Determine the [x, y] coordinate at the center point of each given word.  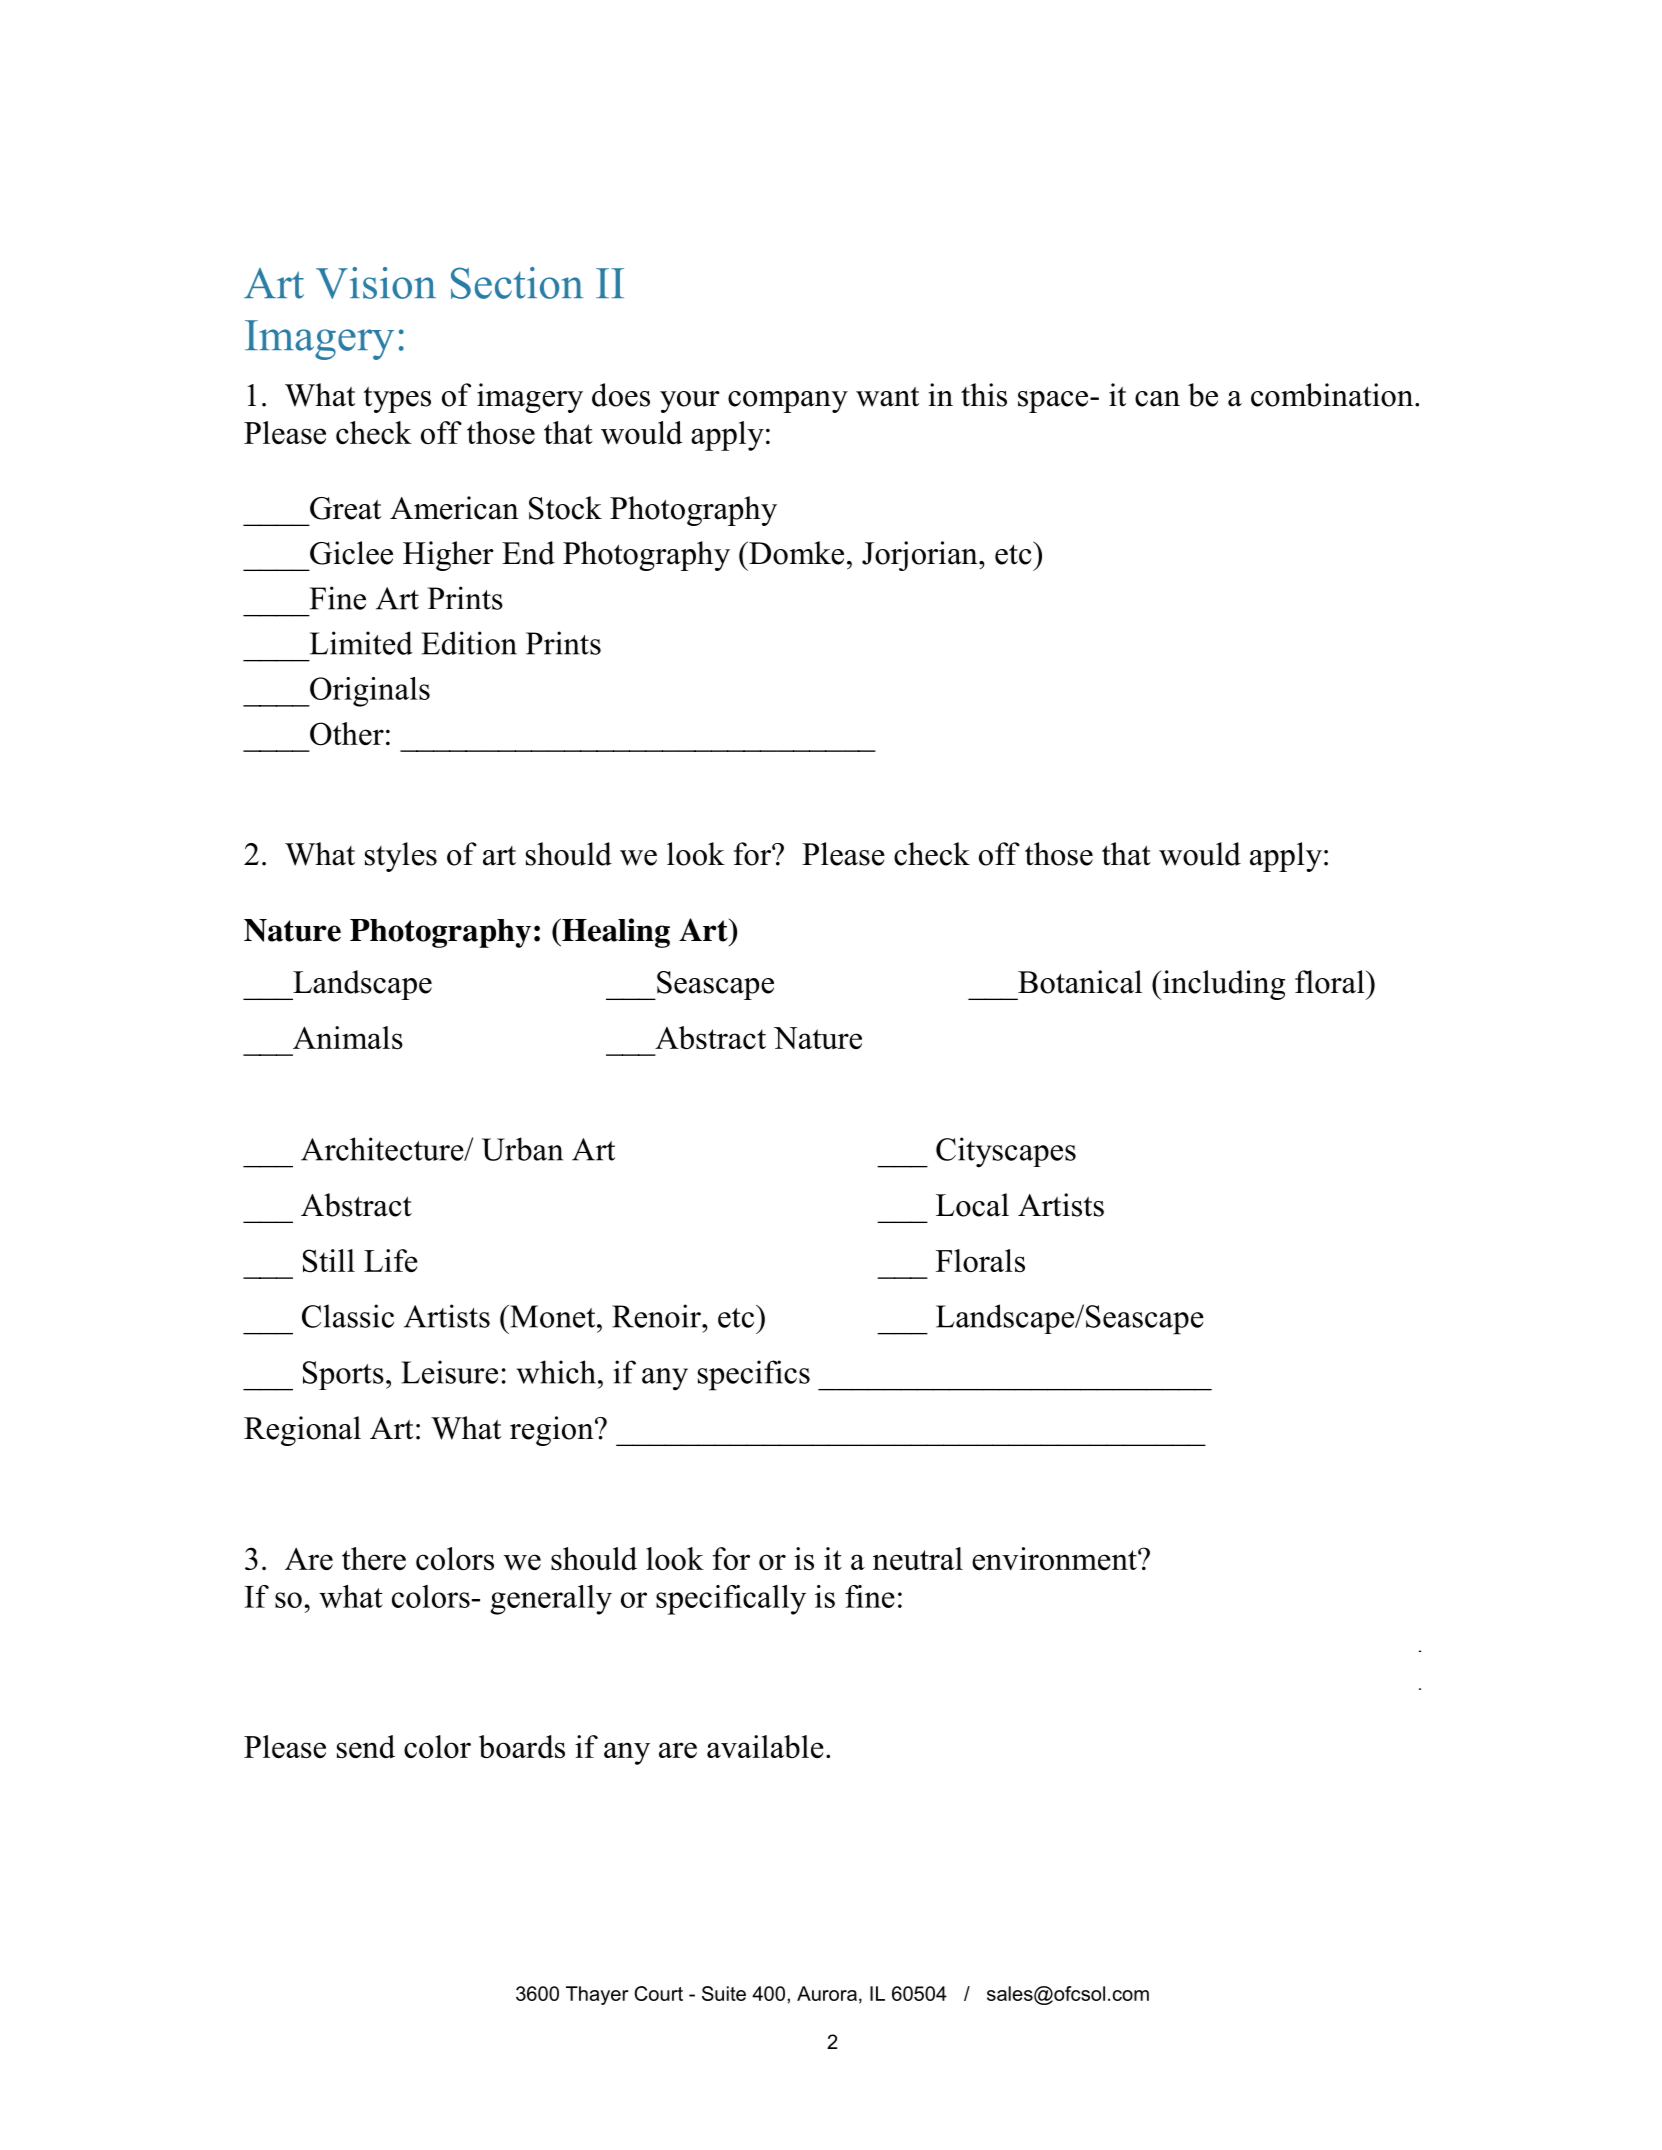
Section [517, 283]
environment [1055, 1558]
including [1222, 985]
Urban [522, 1149]
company [788, 402]
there [374, 1558]
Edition [469, 643]
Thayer [597, 1995]
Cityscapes [1006, 1152]
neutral [918, 1558]
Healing [615, 933]
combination [1333, 395]
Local [972, 1205]
